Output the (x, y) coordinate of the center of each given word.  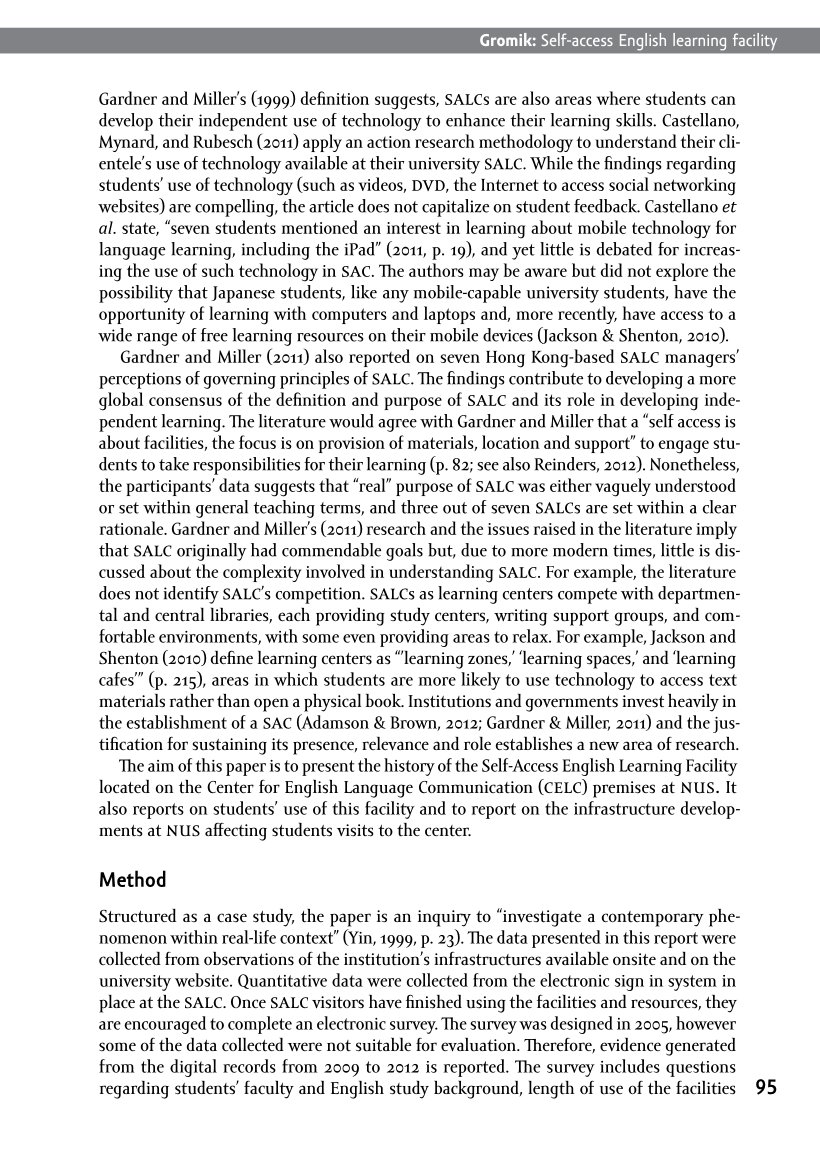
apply (322, 143)
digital (193, 1068)
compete (587, 596)
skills (635, 120)
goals (404, 552)
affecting (236, 831)
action (389, 142)
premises (624, 789)
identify (191, 595)
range (157, 339)
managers (701, 360)
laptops (449, 315)
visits (355, 830)
